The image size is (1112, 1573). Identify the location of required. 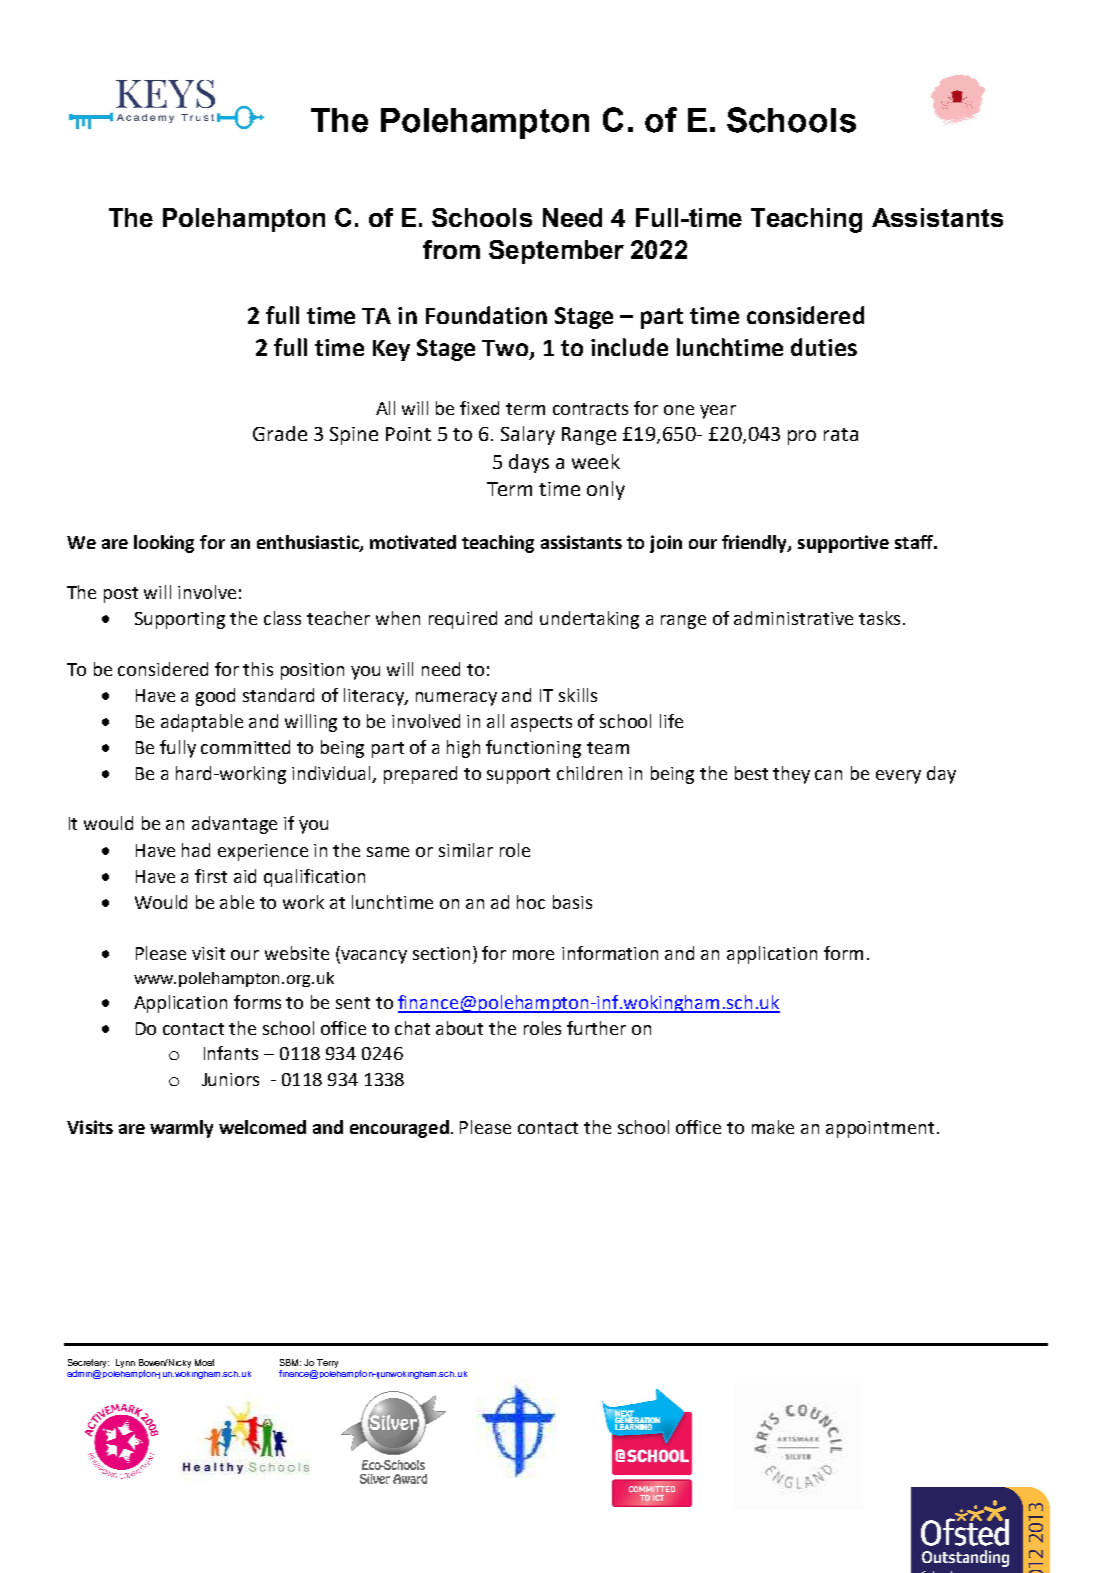
(463, 620).
